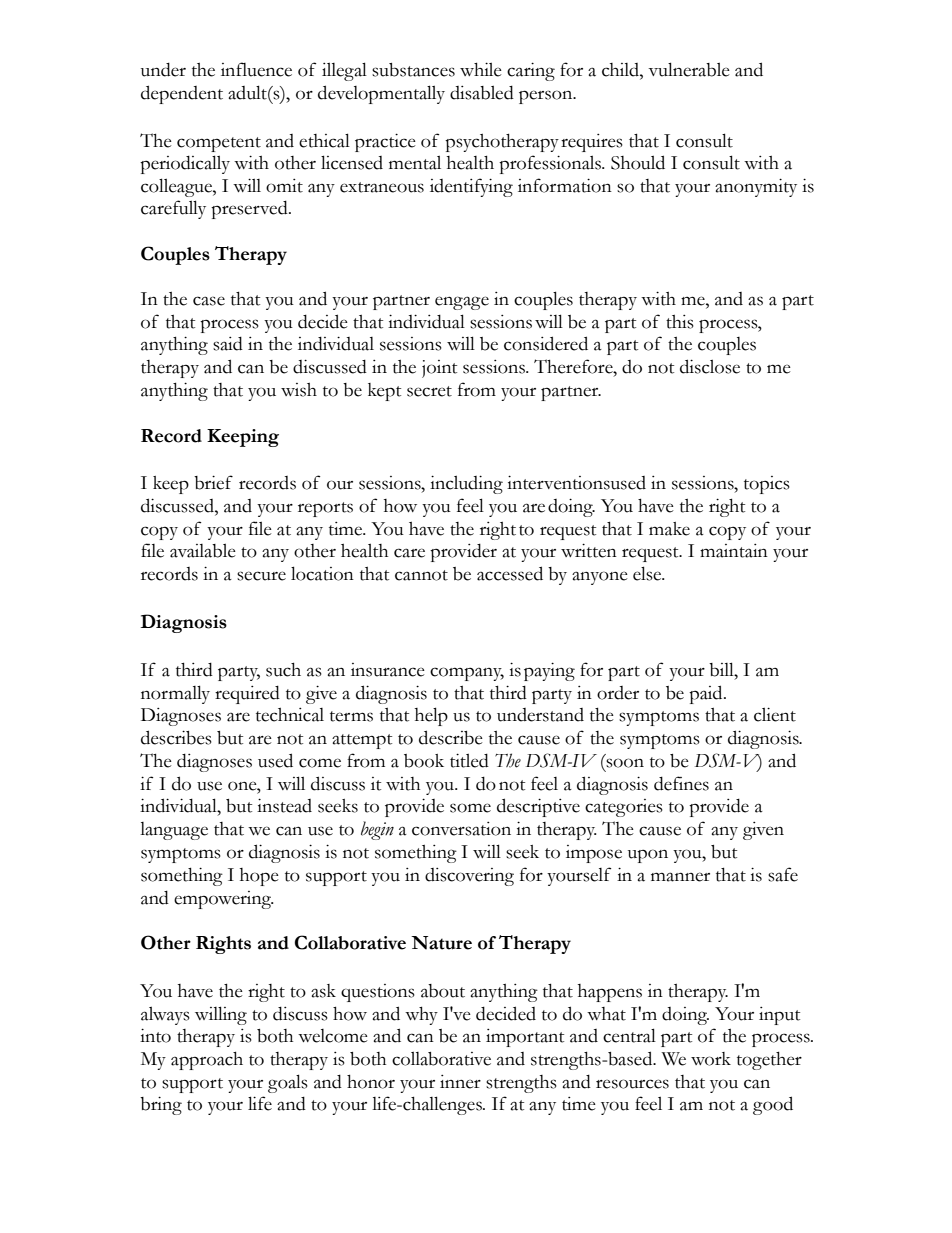  What do you see at coordinates (482, 92) in the page?
I see `disabled` at bounding box center [482, 92].
